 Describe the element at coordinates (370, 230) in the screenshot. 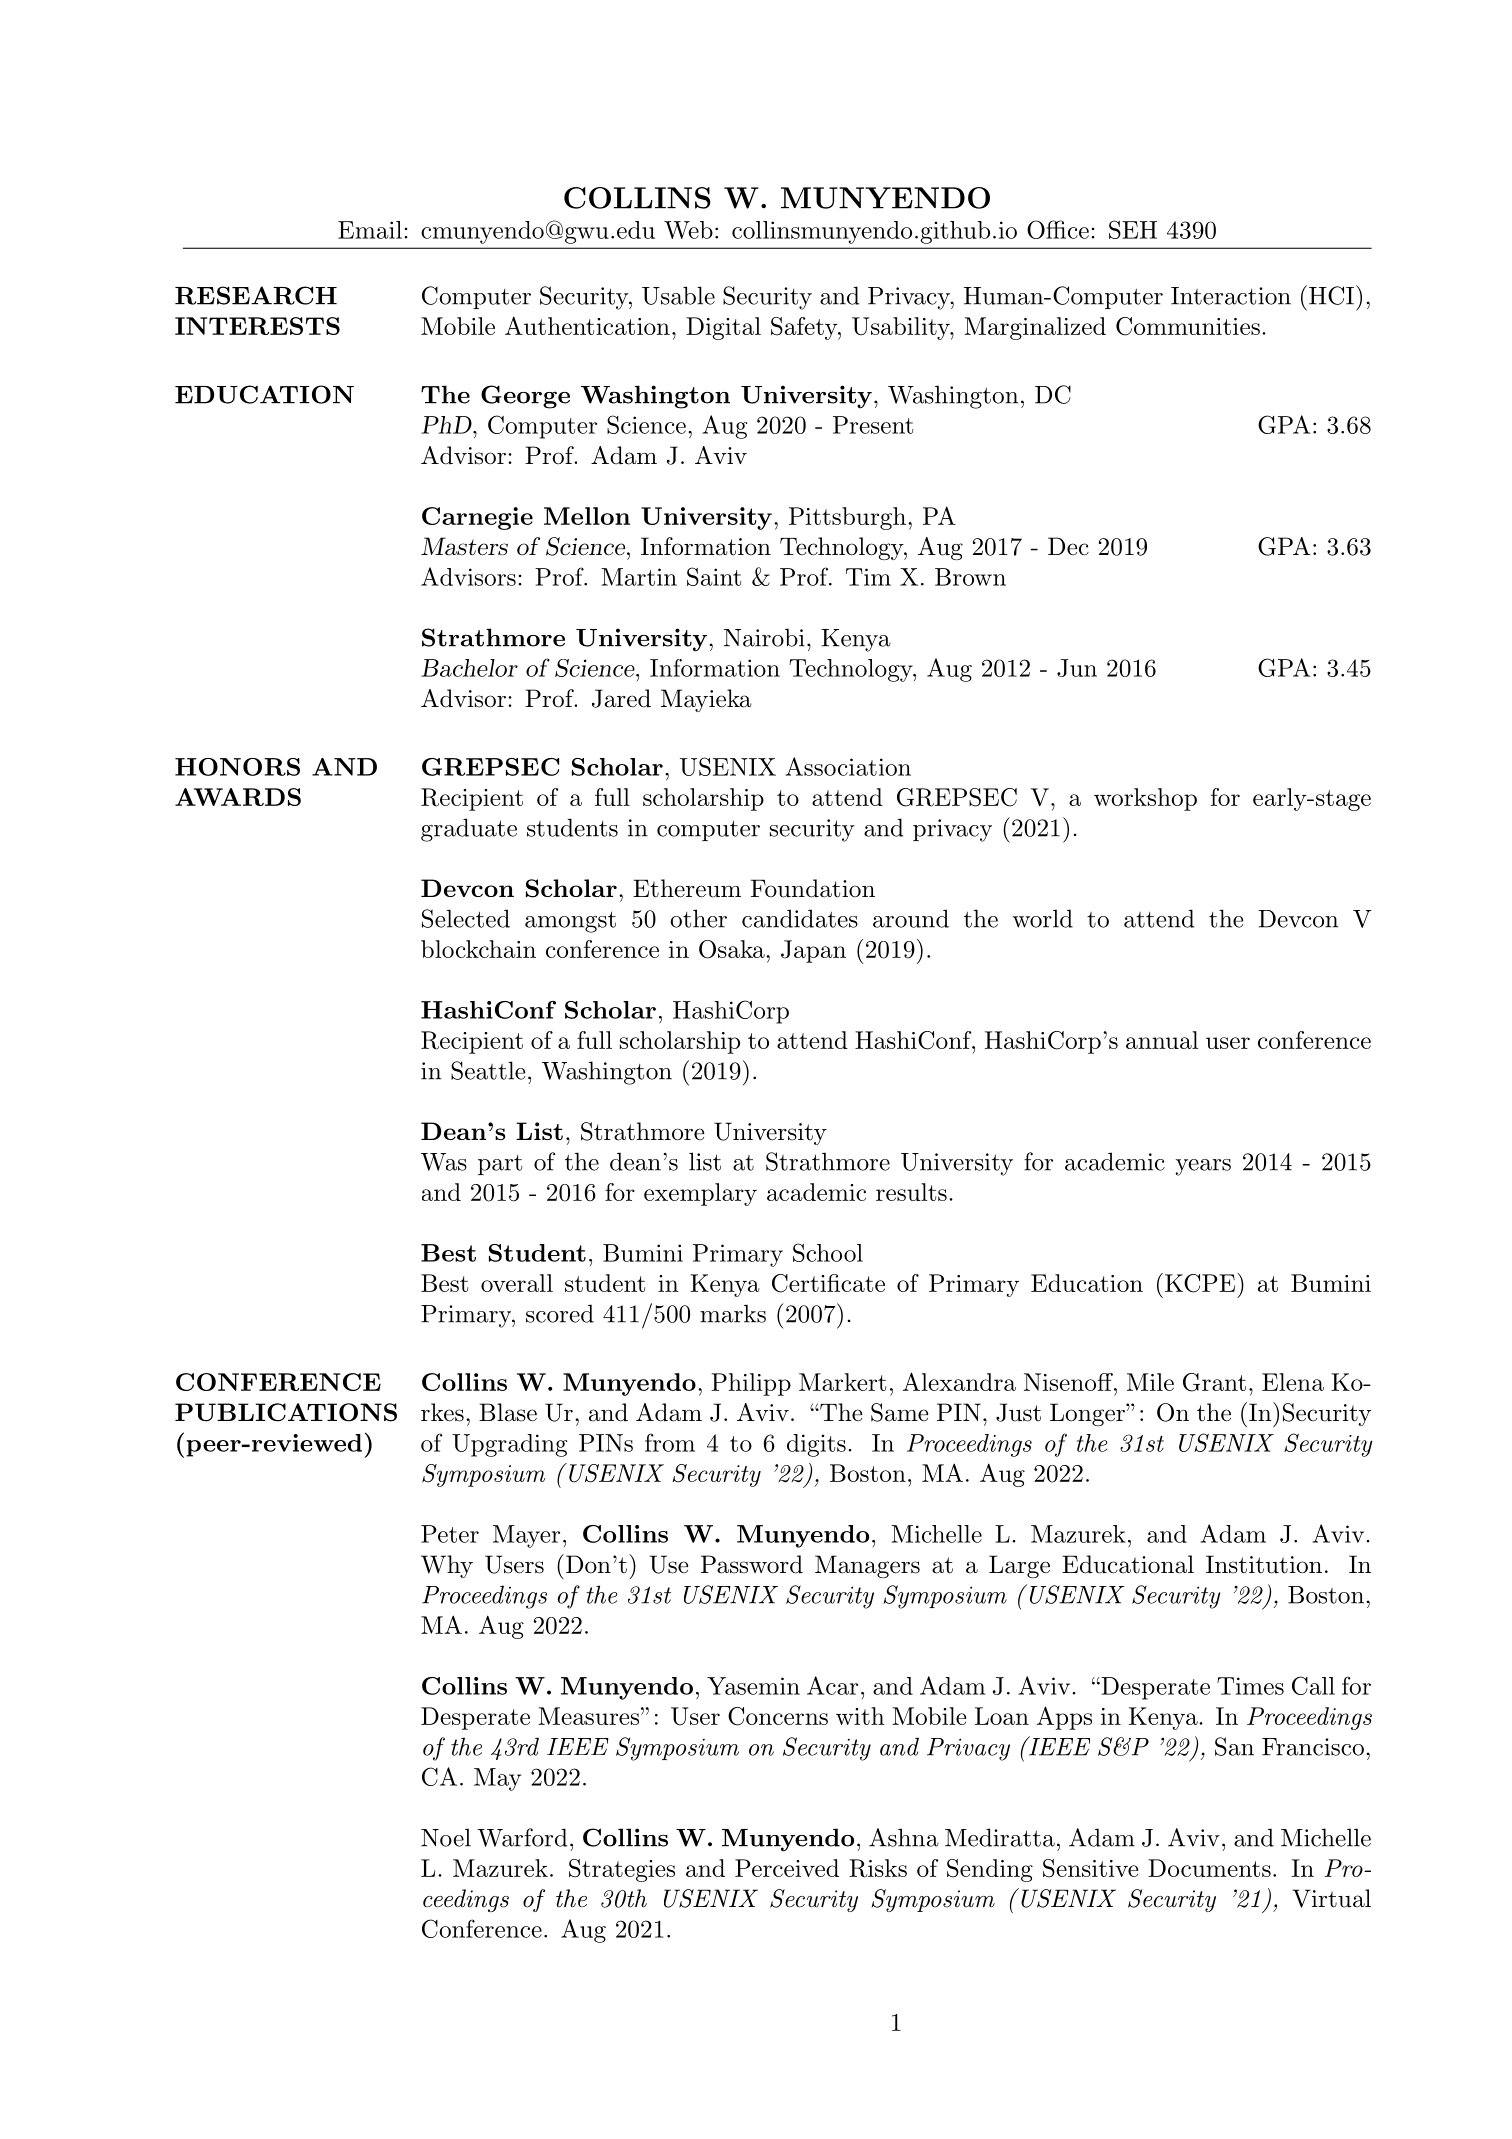

I see `Email` at that location.
